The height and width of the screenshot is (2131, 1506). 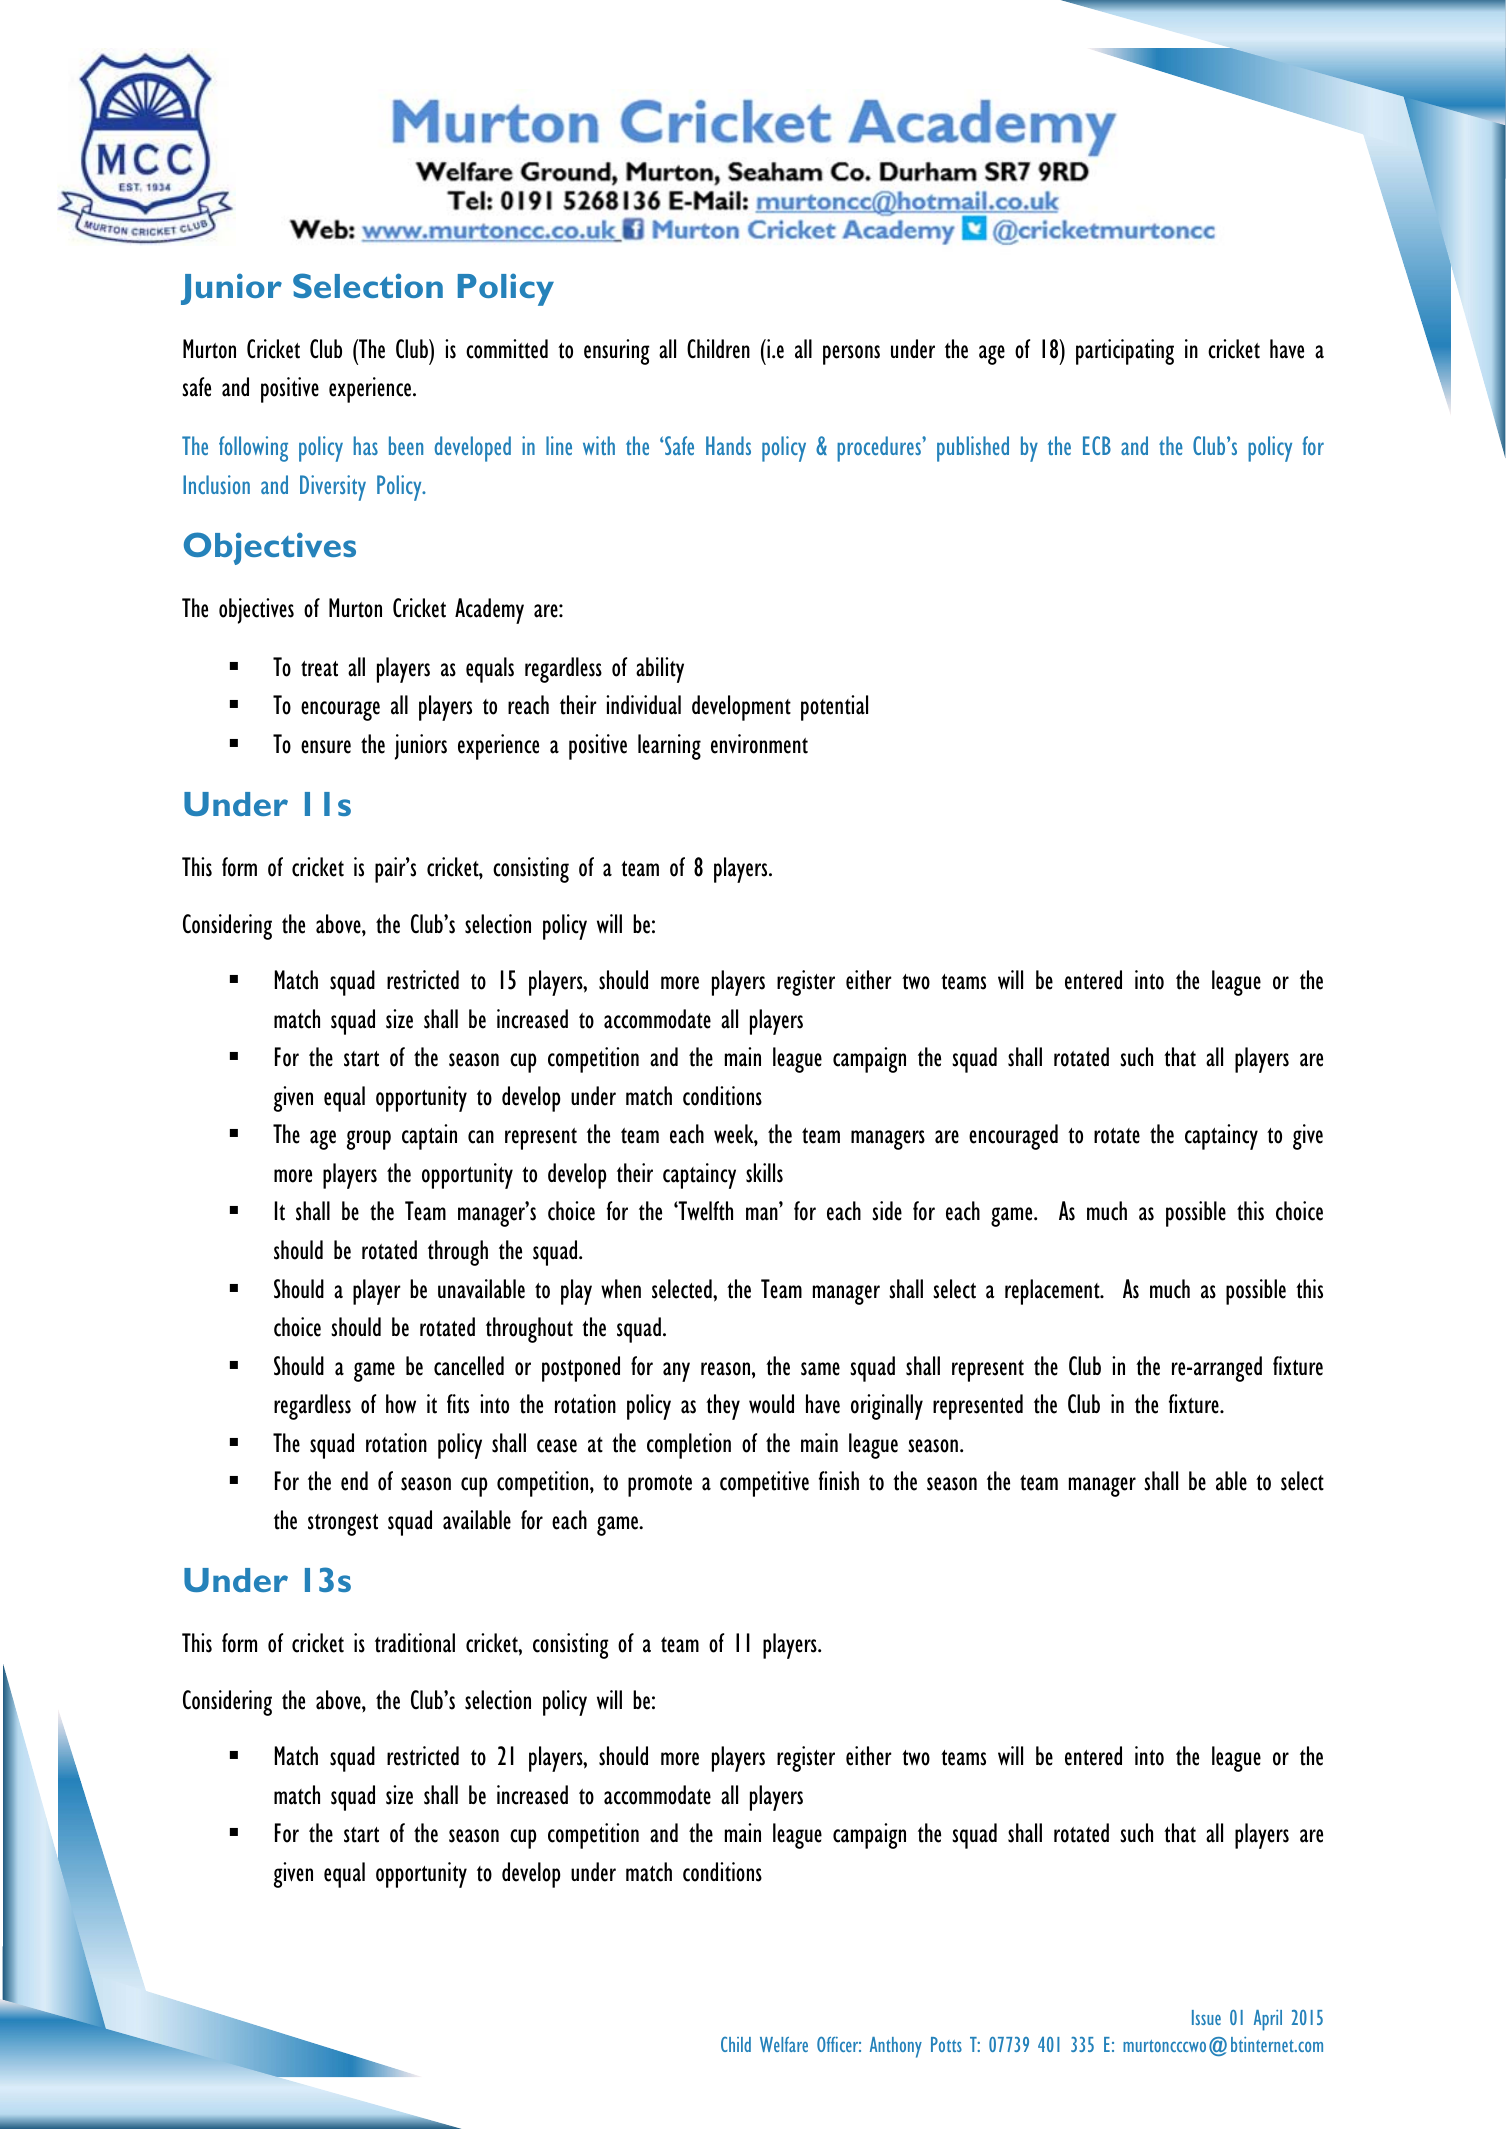 What do you see at coordinates (369, 1140) in the screenshot?
I see `group` at bounding box center [369, 1140].
